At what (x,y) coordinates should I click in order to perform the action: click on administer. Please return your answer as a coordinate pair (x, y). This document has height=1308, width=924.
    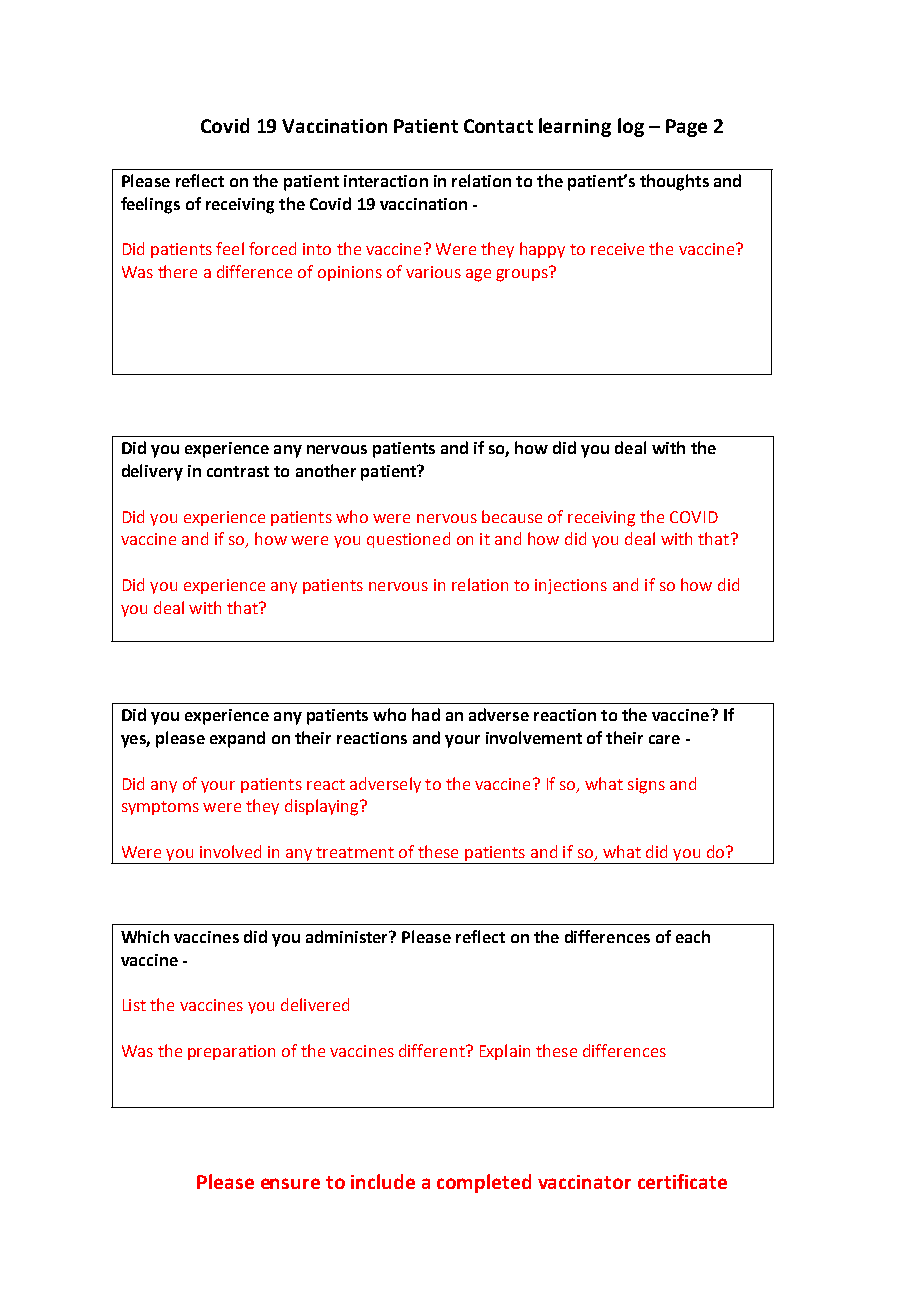
    Looking at the image, I should click on (348, 936).
